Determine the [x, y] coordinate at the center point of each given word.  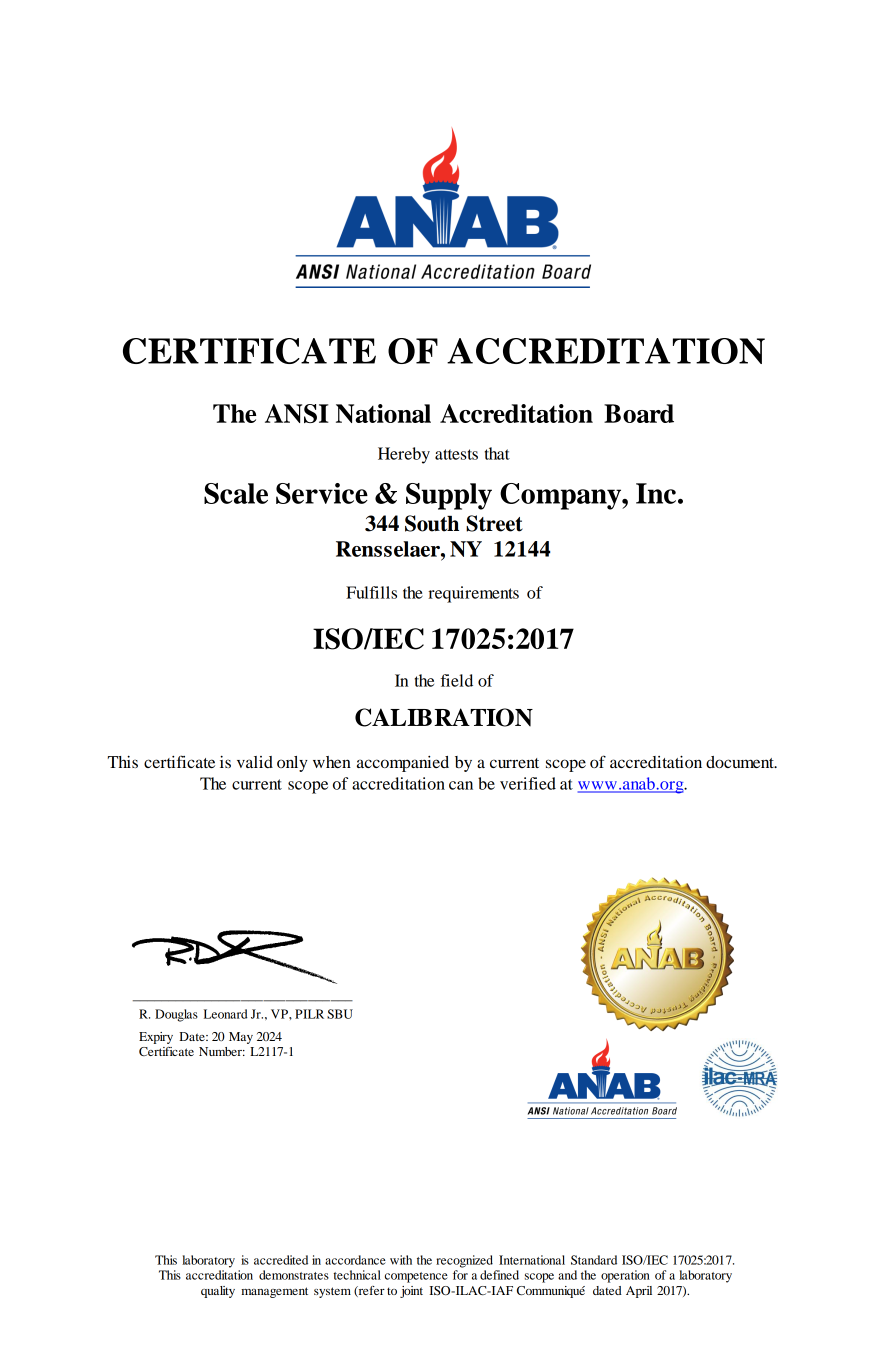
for [460, 1275]
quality [218, 1292]
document [741, 762]
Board [639, 413]
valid [255, 762]
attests [456, 454]
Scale [236, 493]
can [461, 785]
